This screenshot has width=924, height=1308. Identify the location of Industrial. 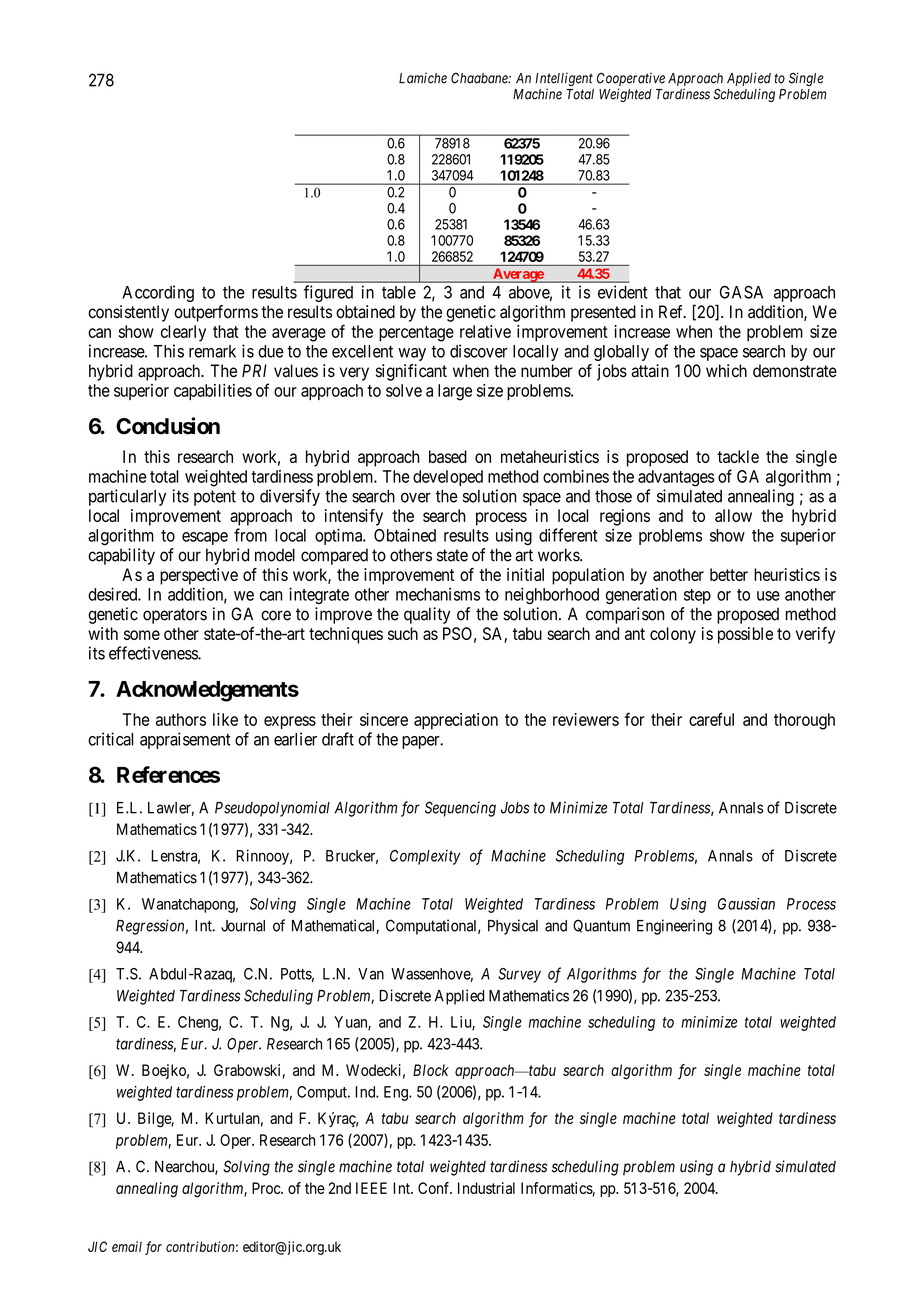
(486, 1188).
